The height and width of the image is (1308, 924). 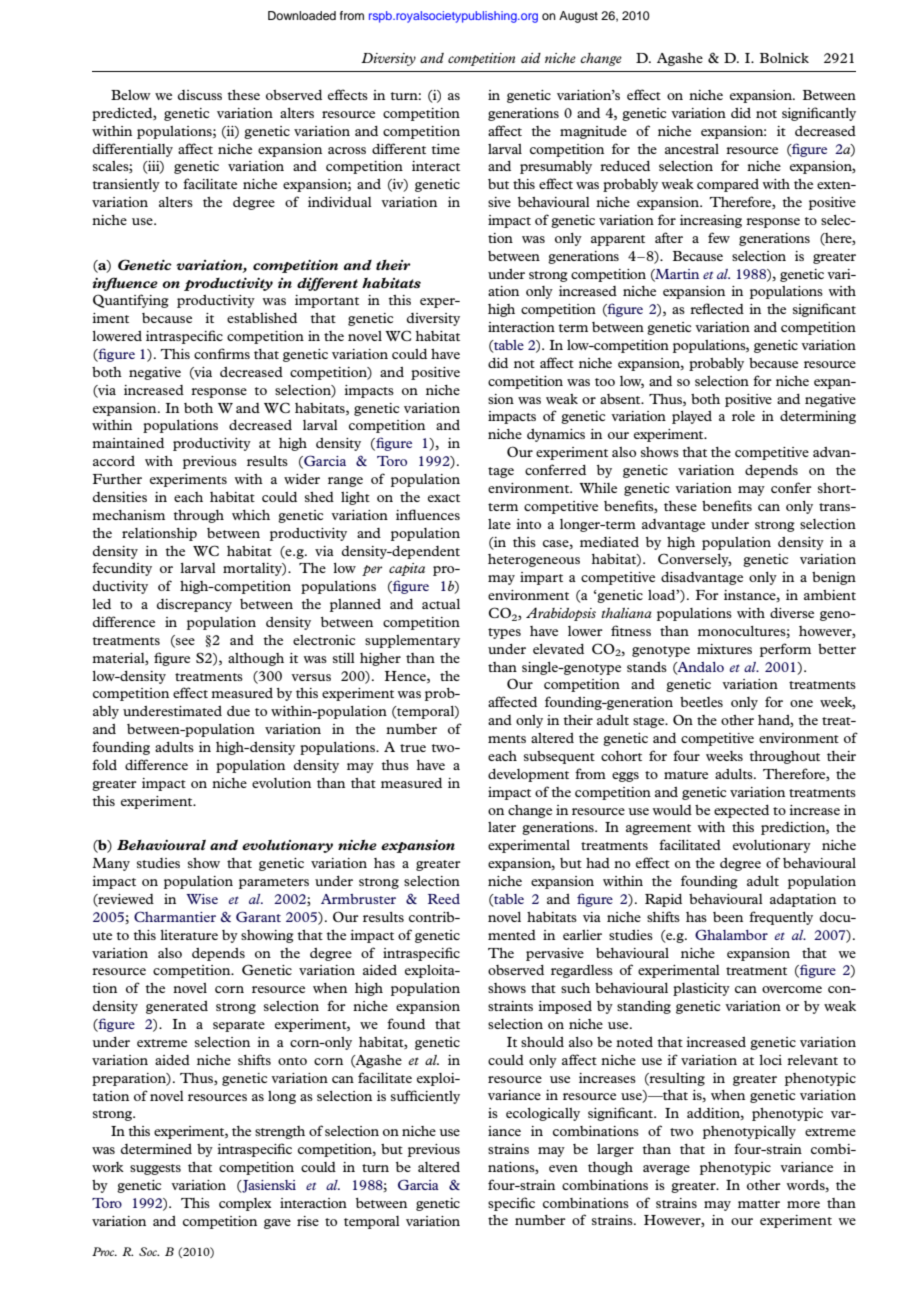 What do you see at coordinates (444, 498) in the image?
I see `exact` at bounding box center [444, 498].
